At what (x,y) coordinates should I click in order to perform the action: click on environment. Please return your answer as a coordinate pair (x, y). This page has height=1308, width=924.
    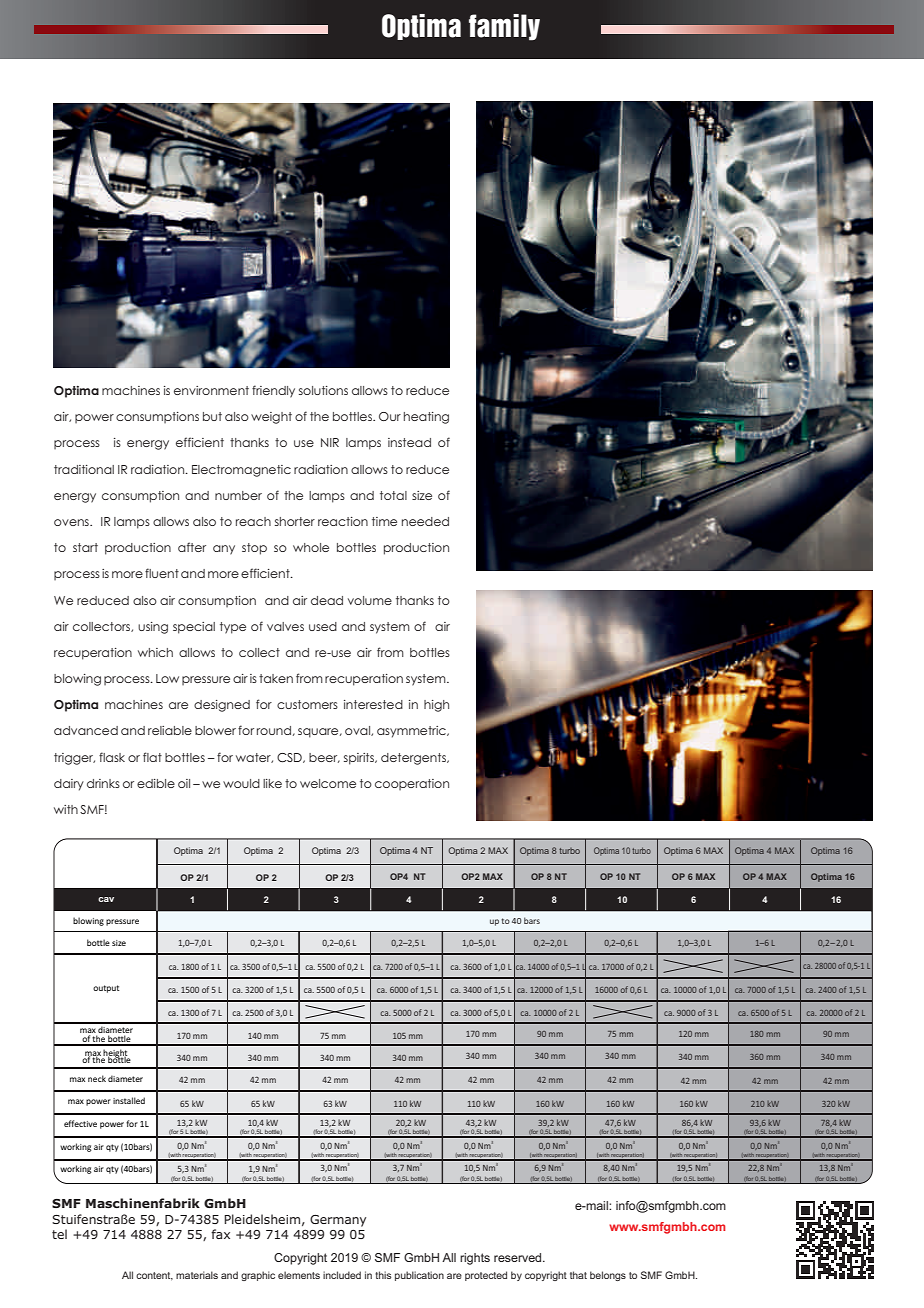
    Looking at the image, I should click on (211, 390).
